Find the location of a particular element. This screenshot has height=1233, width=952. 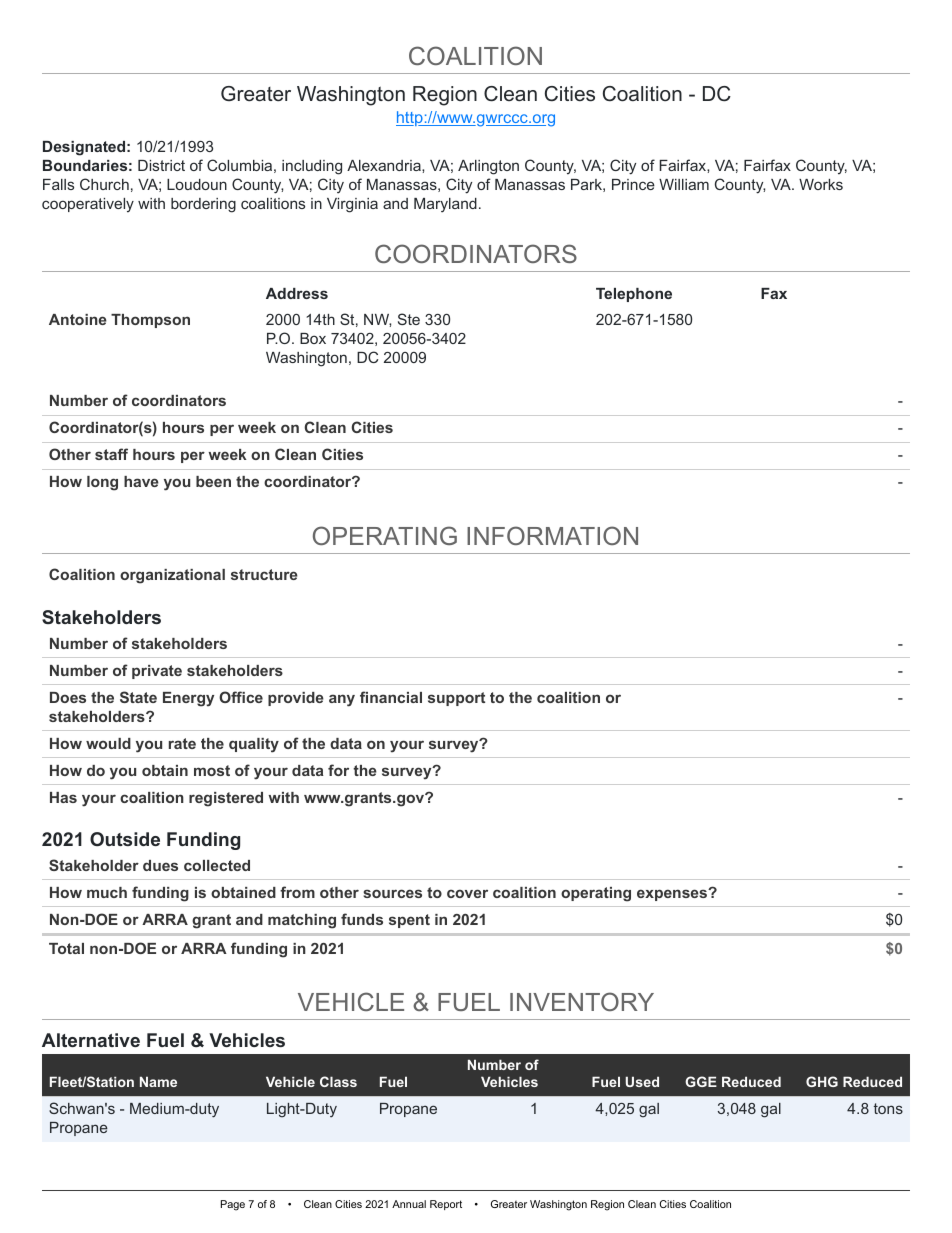

private is located at coordinates (157, 672).
